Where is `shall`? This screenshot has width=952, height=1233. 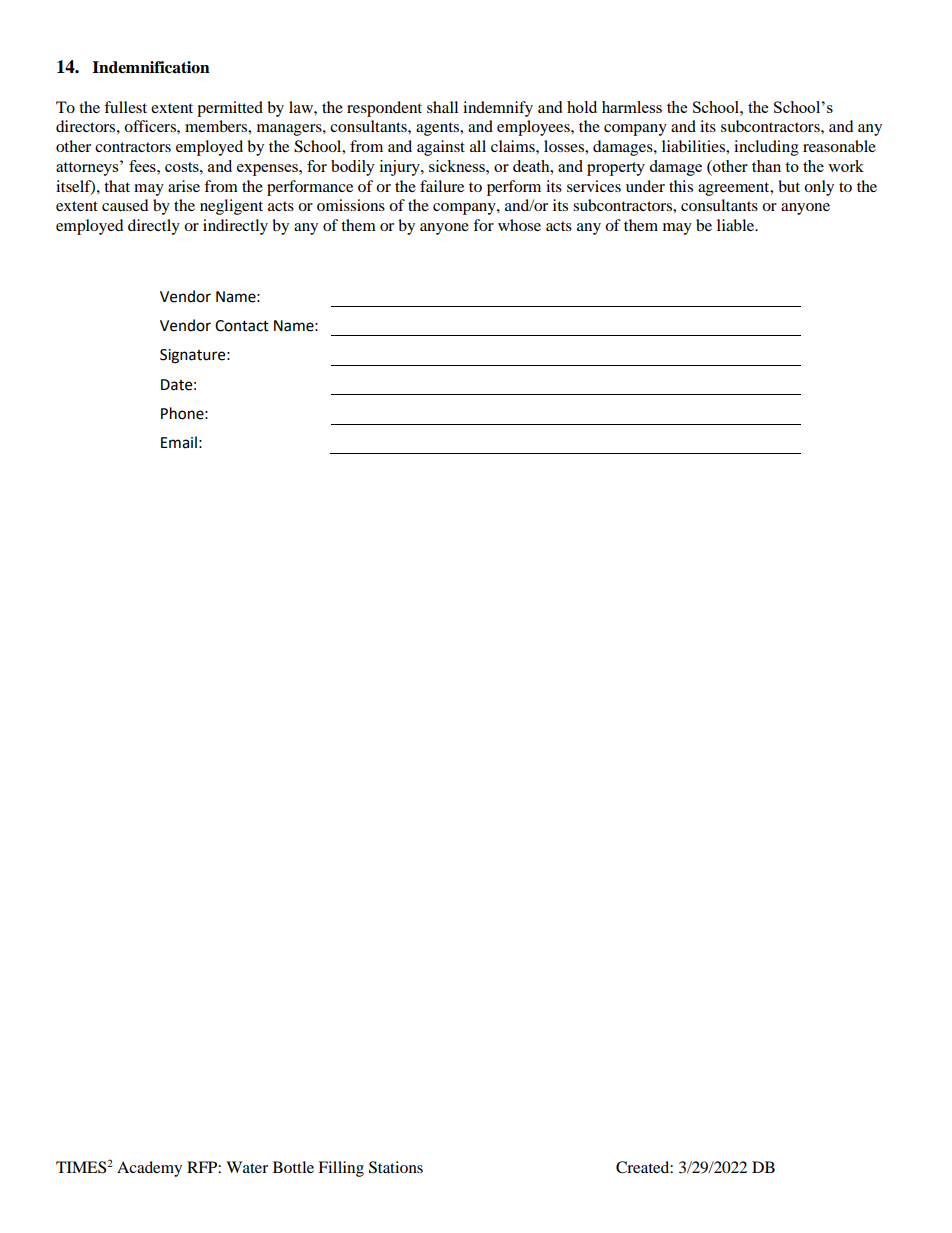 shall is located at coordinates (442, 107).
